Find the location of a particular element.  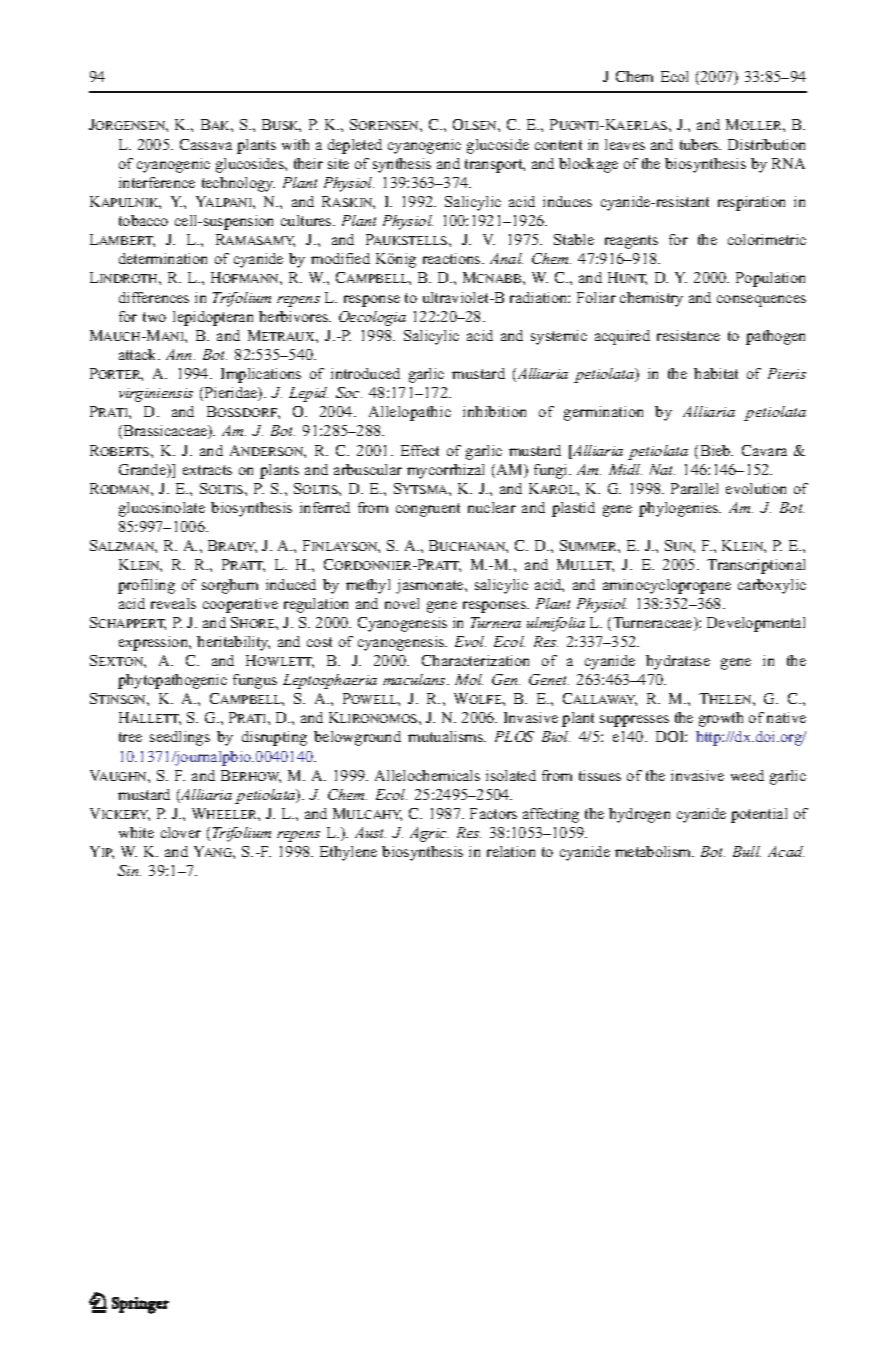

white is located at coordinates (136, 832).
